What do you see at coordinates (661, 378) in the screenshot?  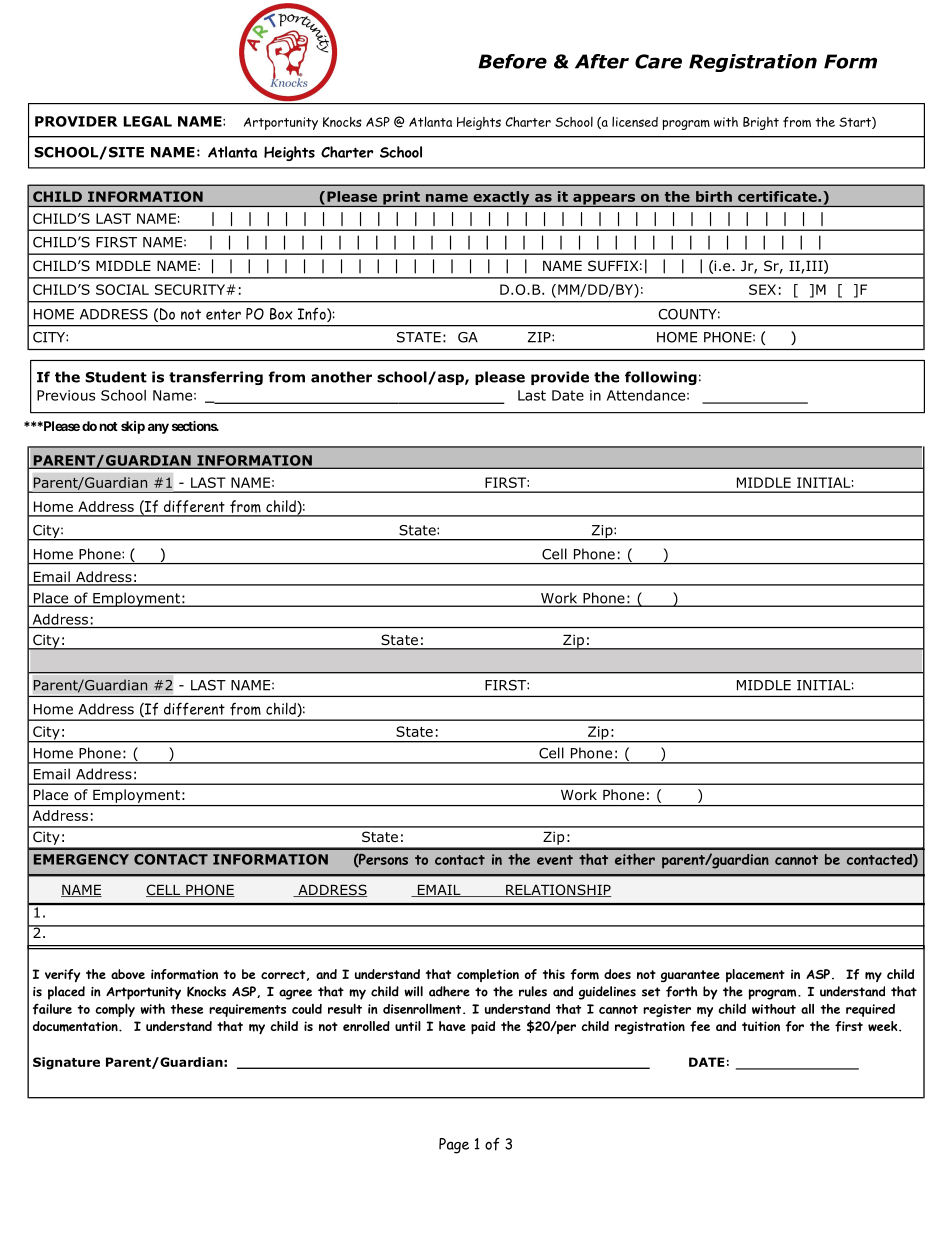 I see `following` at bounding box center [661, 378].
